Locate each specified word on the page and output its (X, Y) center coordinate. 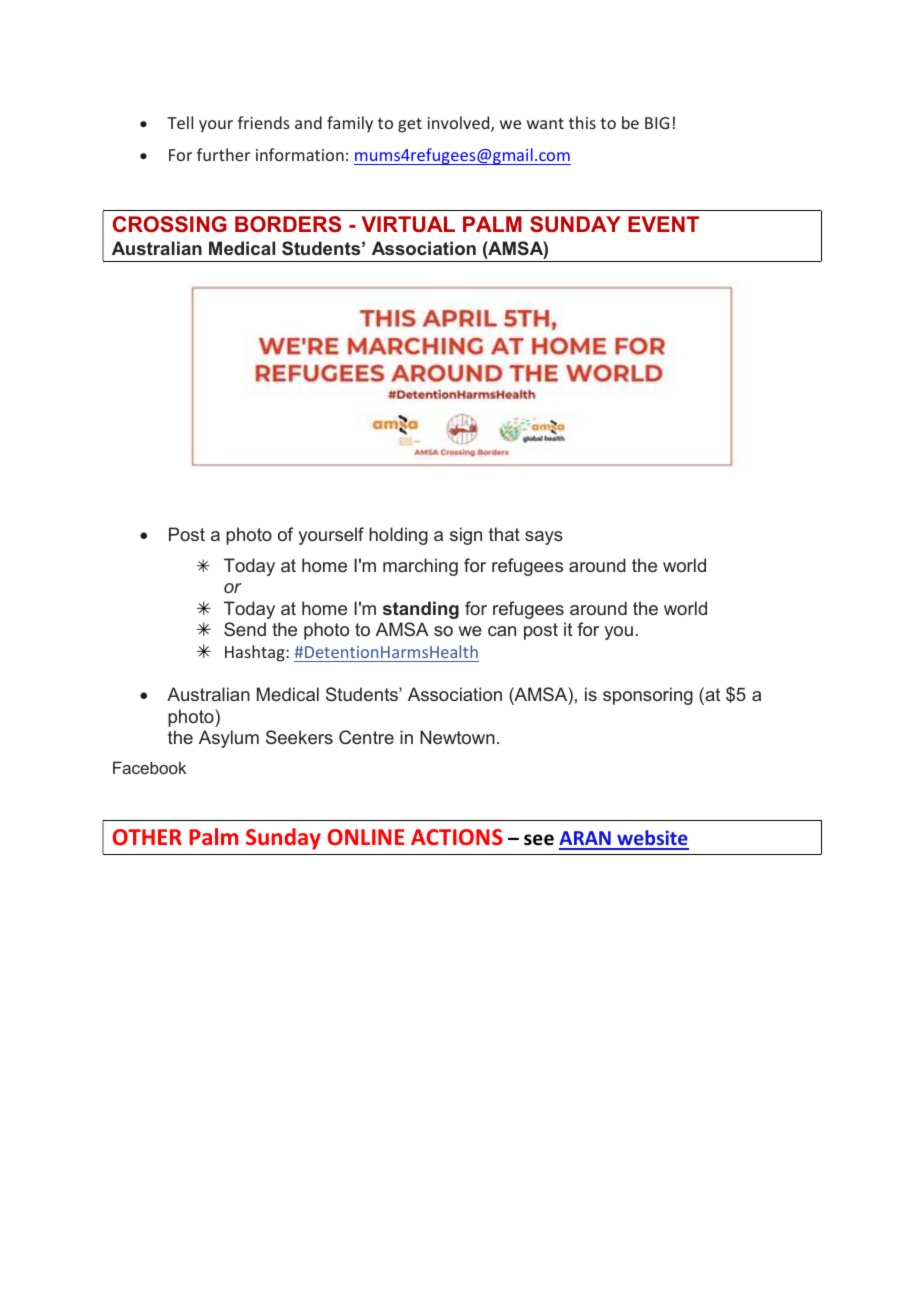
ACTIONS (457, 837)
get (410, 125)
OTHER (147, 837)
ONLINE (366, 837)
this (582, 122)
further (223, 154)
